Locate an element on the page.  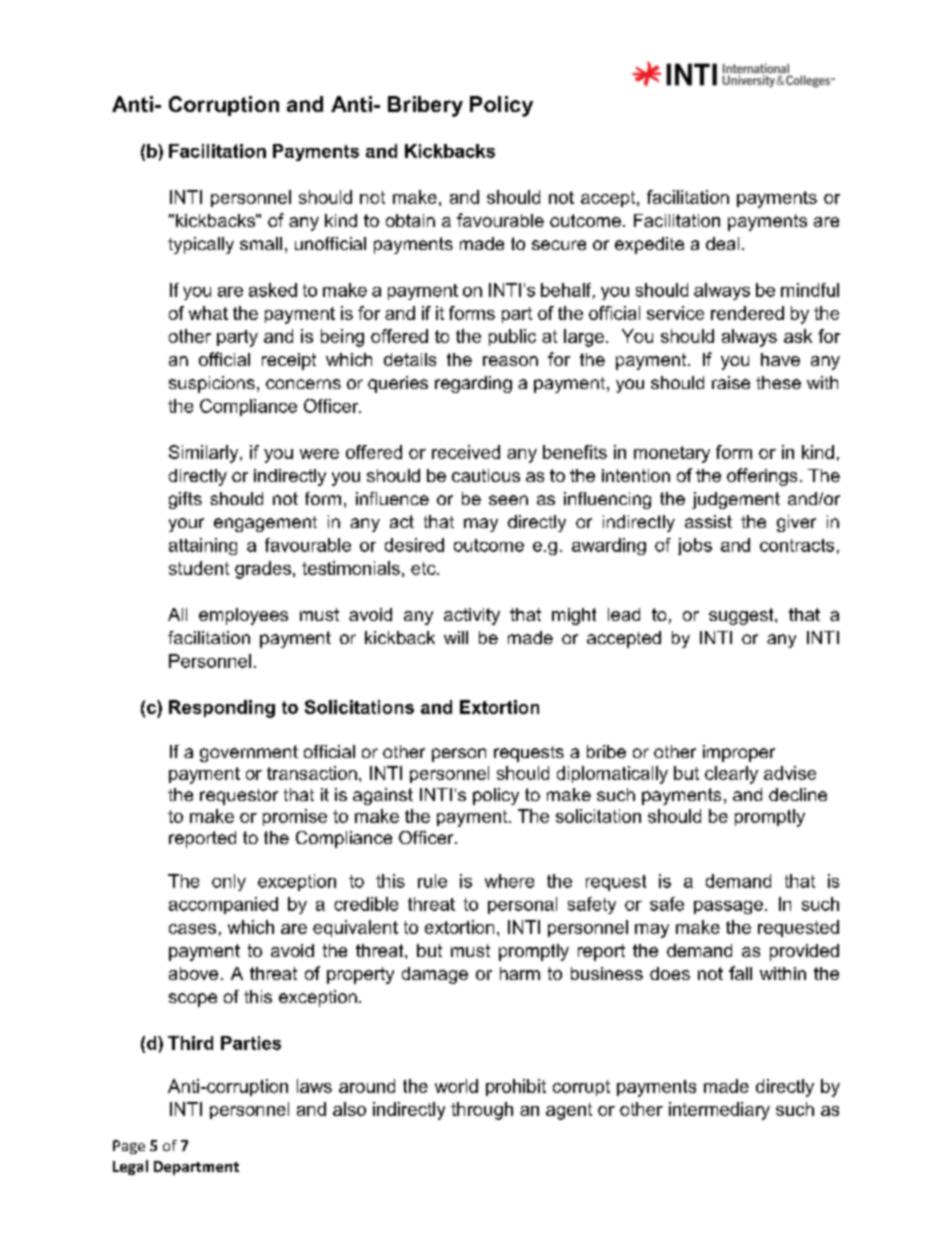
intermediary is located at coordinates (719, 1111).
